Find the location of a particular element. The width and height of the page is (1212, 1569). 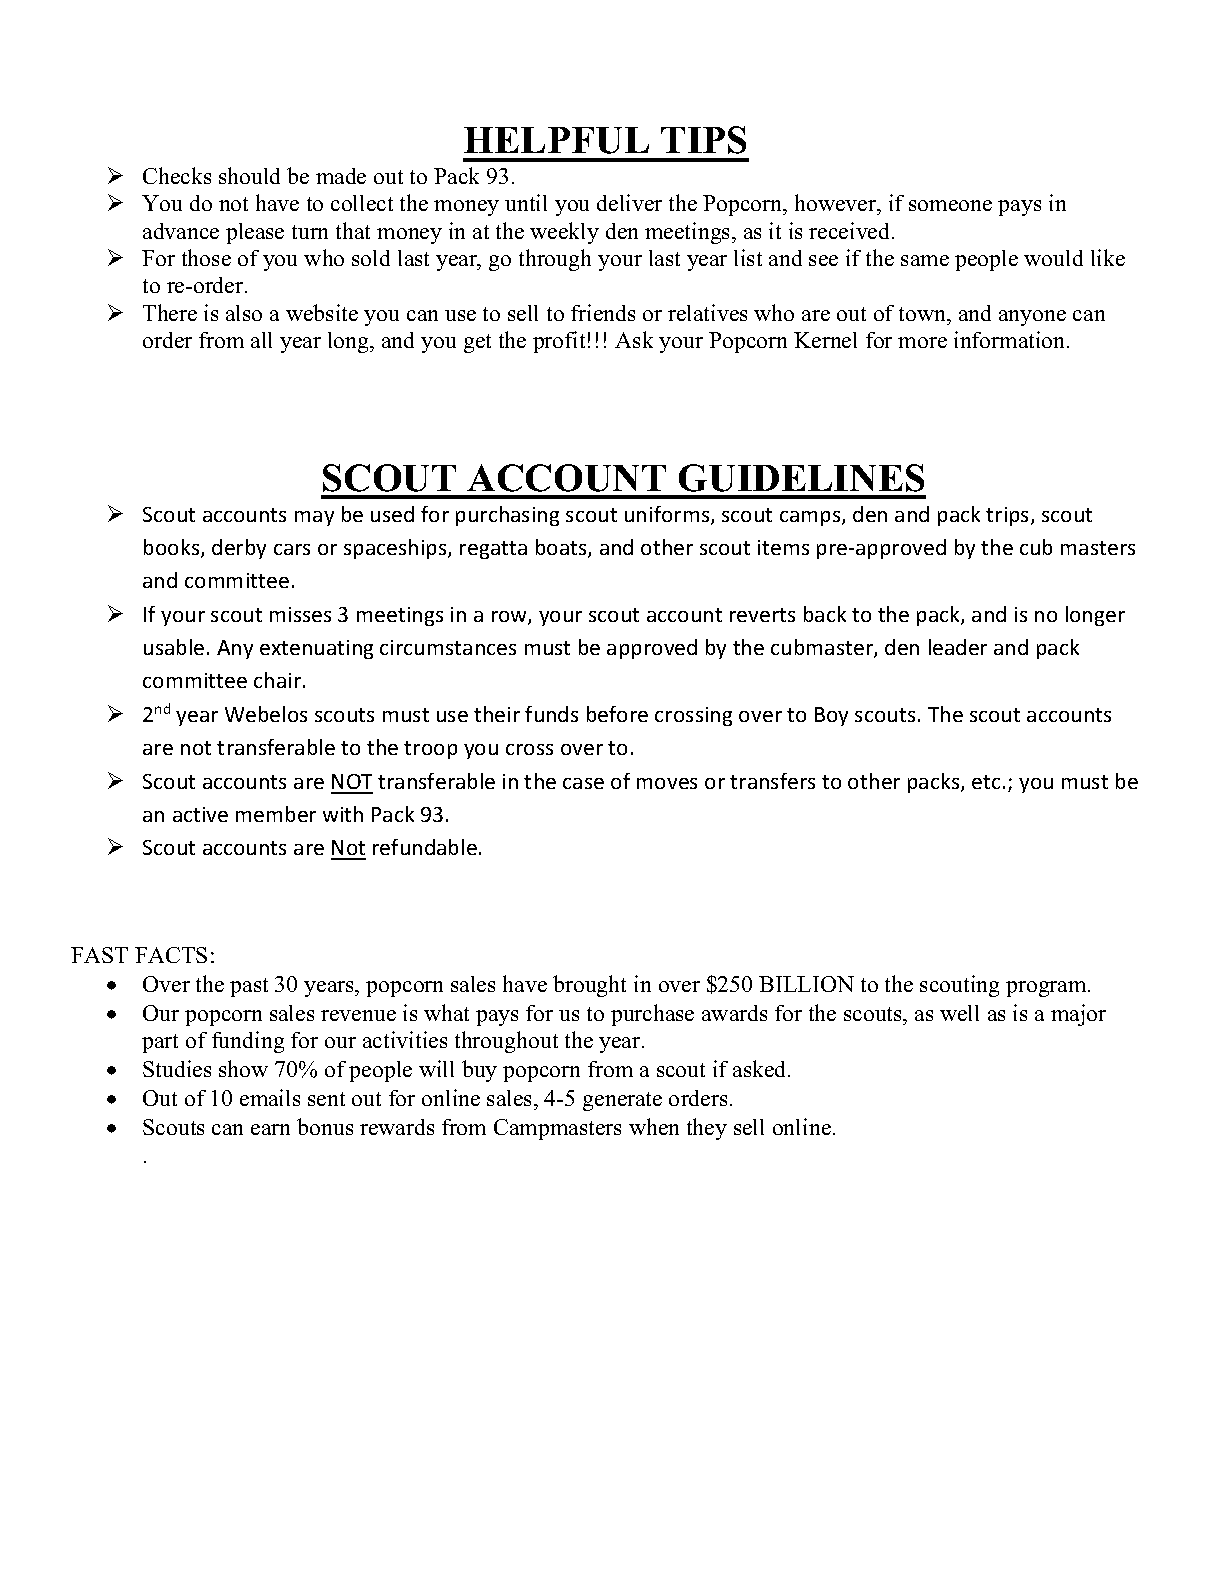

all is located at coordinates (261, 340).
